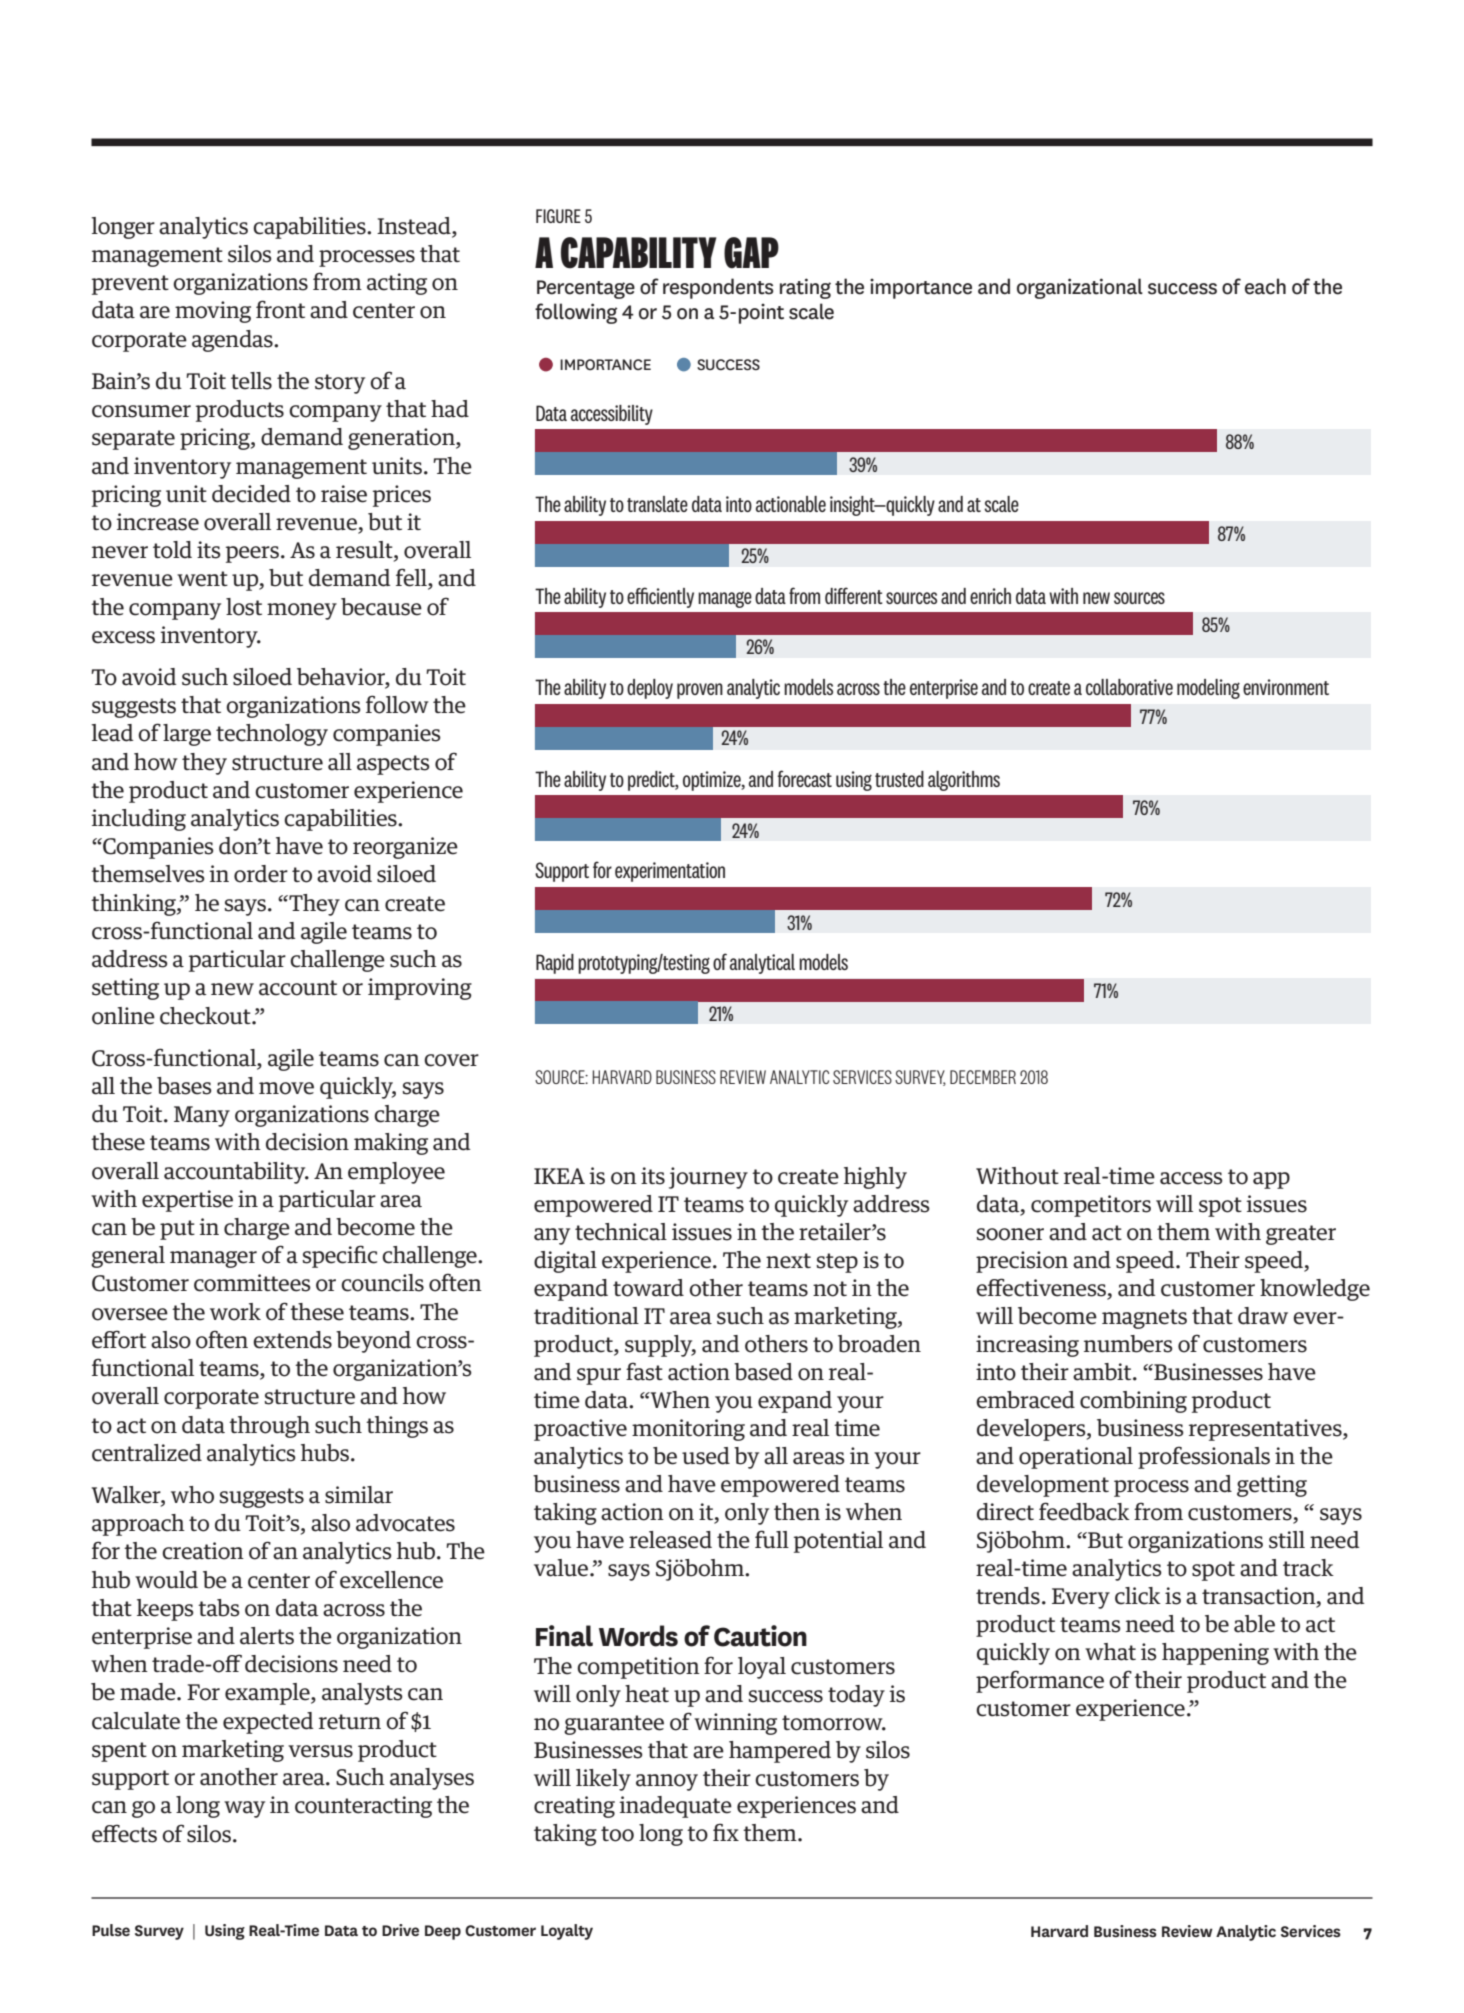  What do you see at coordinates (292, 1340) in the screenshot?
I see `extends` at bounding box center [292, 1340].
